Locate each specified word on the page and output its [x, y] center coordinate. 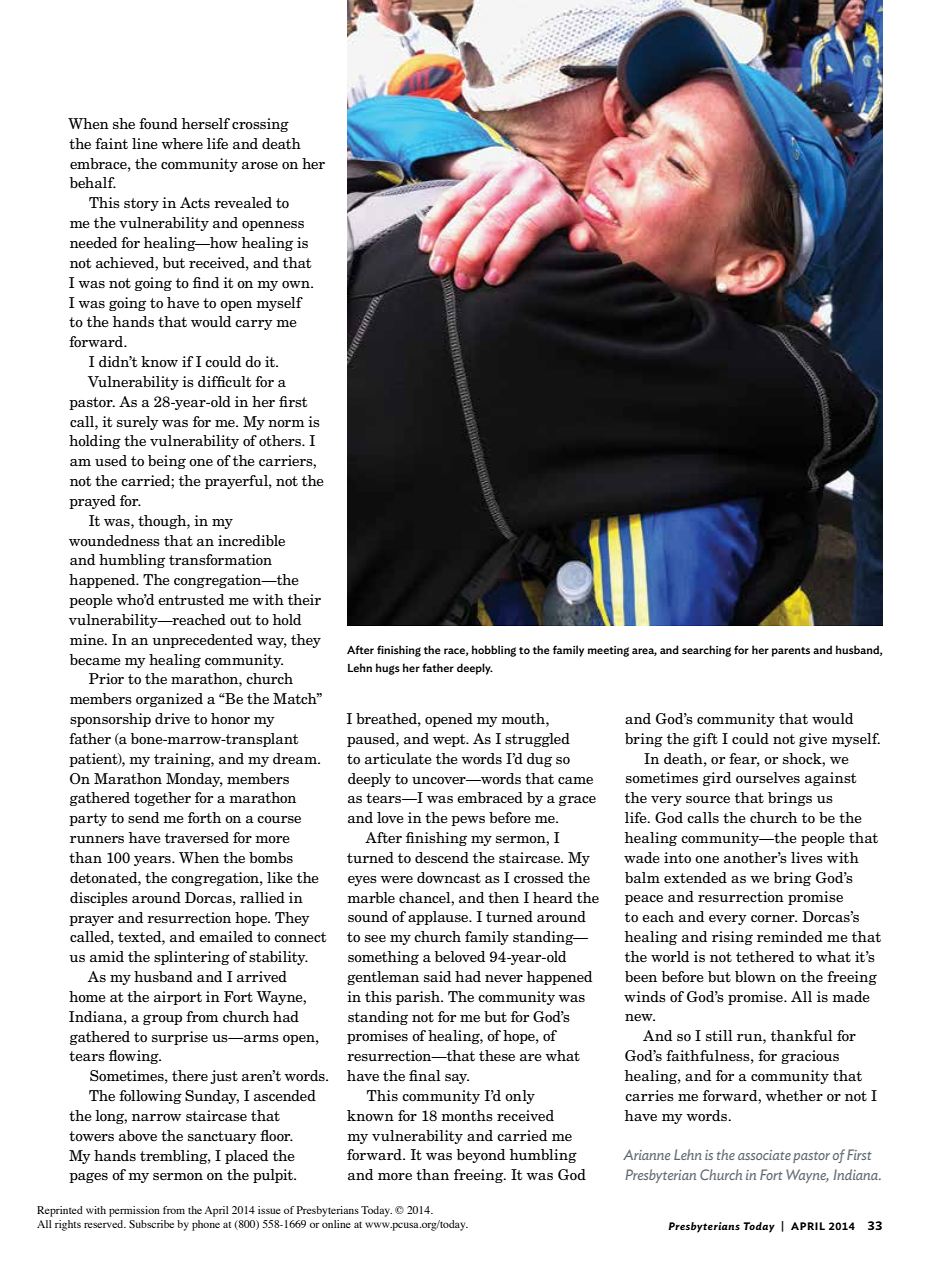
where [182, 143]
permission [134, 1211]
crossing [260, 125]
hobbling [494, 651]
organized [169, 700]
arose [260, 166]
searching [706, 651]
